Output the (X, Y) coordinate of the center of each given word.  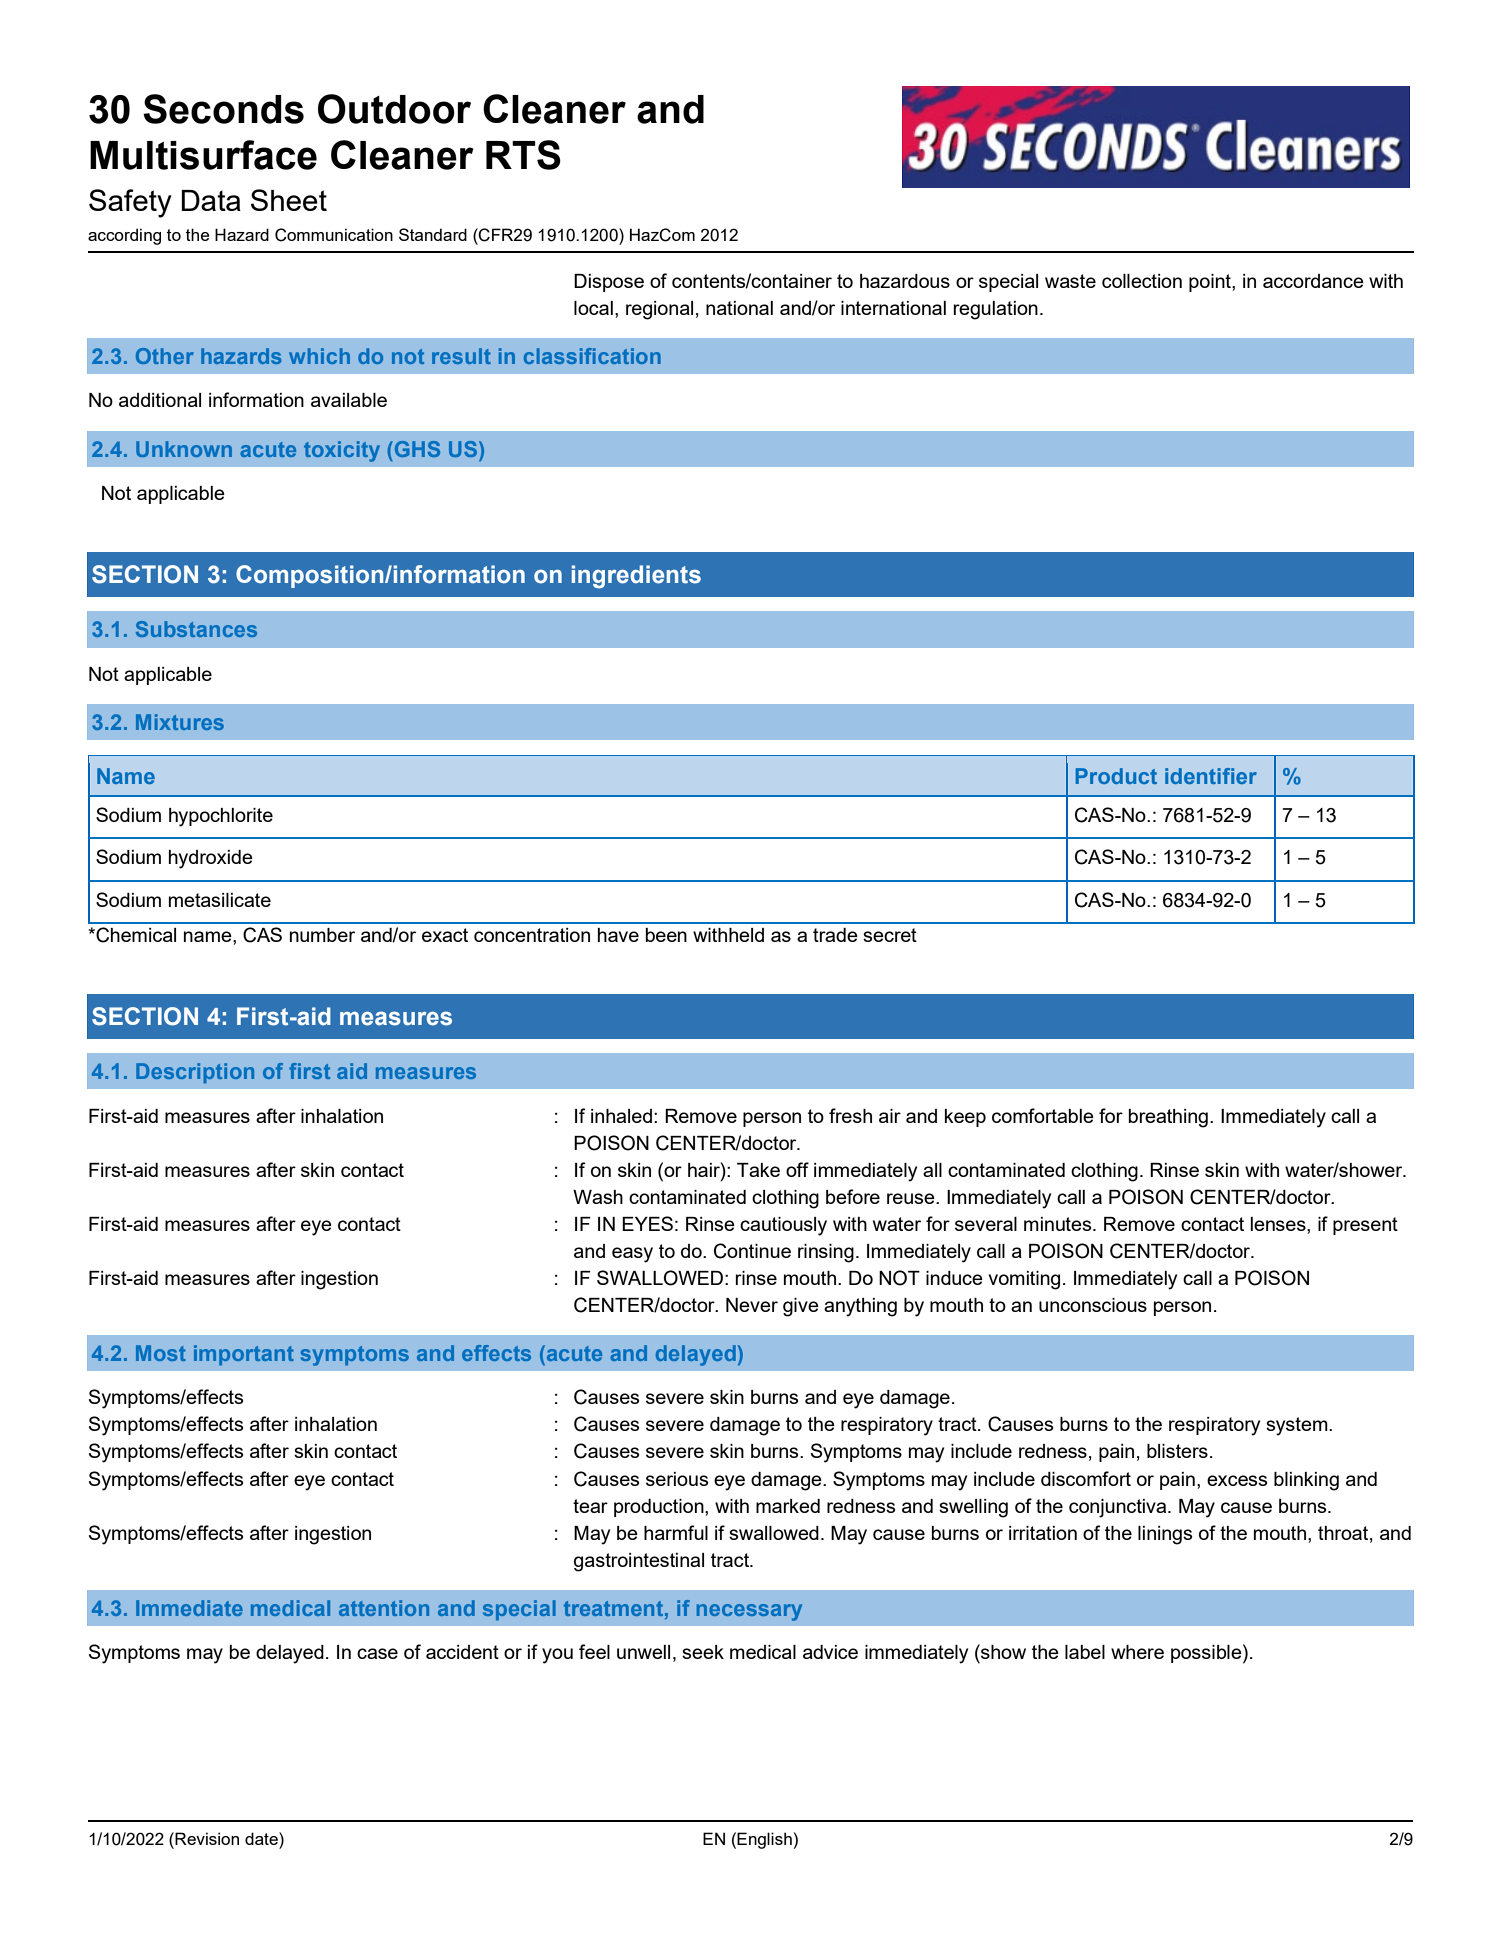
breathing (1168, 1118)
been (666, 935)
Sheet (289, 200)
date (262, 1838)
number (322, 935)
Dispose (609, 283)
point (1211, 283)
